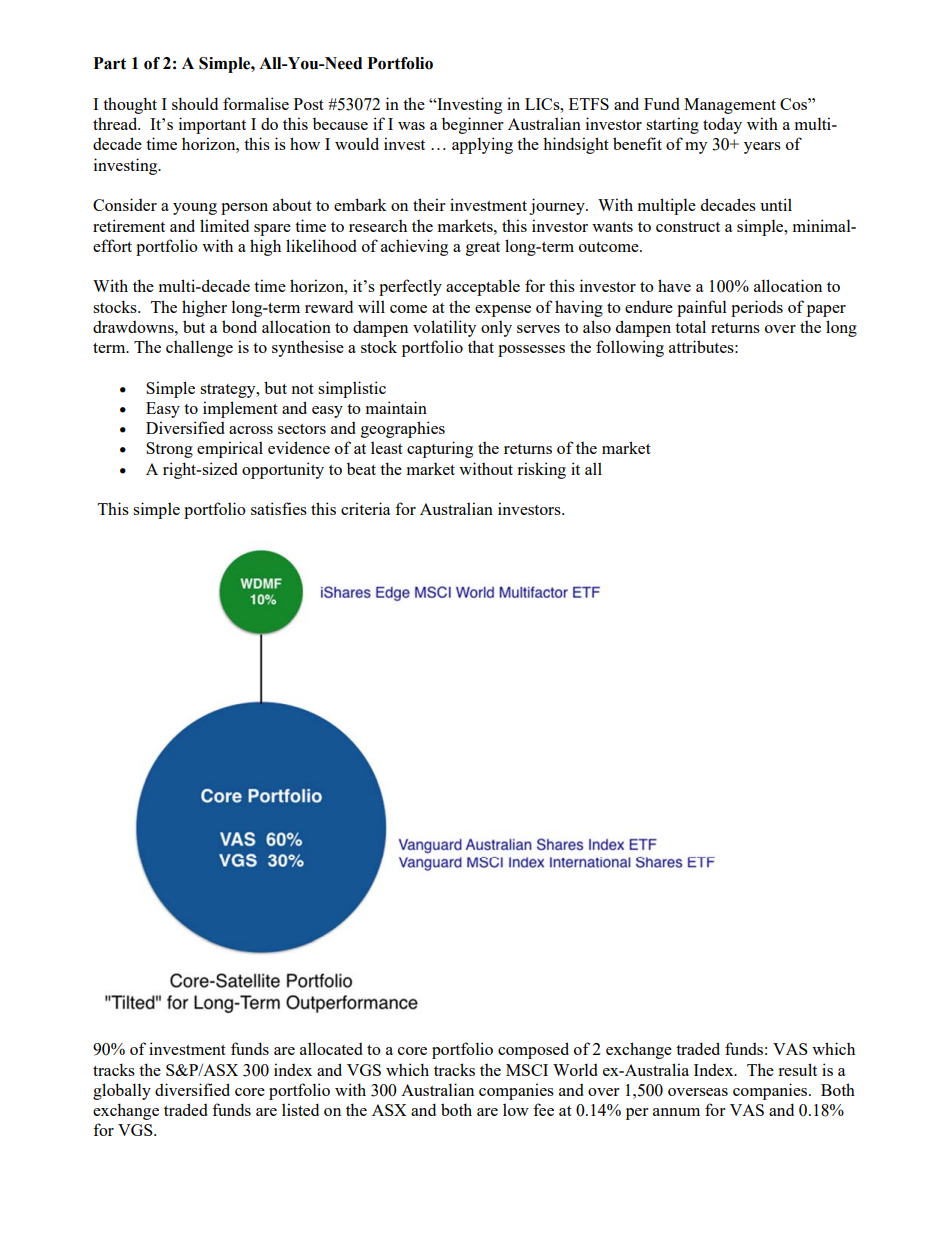 This page has width=952, height=1233. I want to click on should, so click(195, 103).
